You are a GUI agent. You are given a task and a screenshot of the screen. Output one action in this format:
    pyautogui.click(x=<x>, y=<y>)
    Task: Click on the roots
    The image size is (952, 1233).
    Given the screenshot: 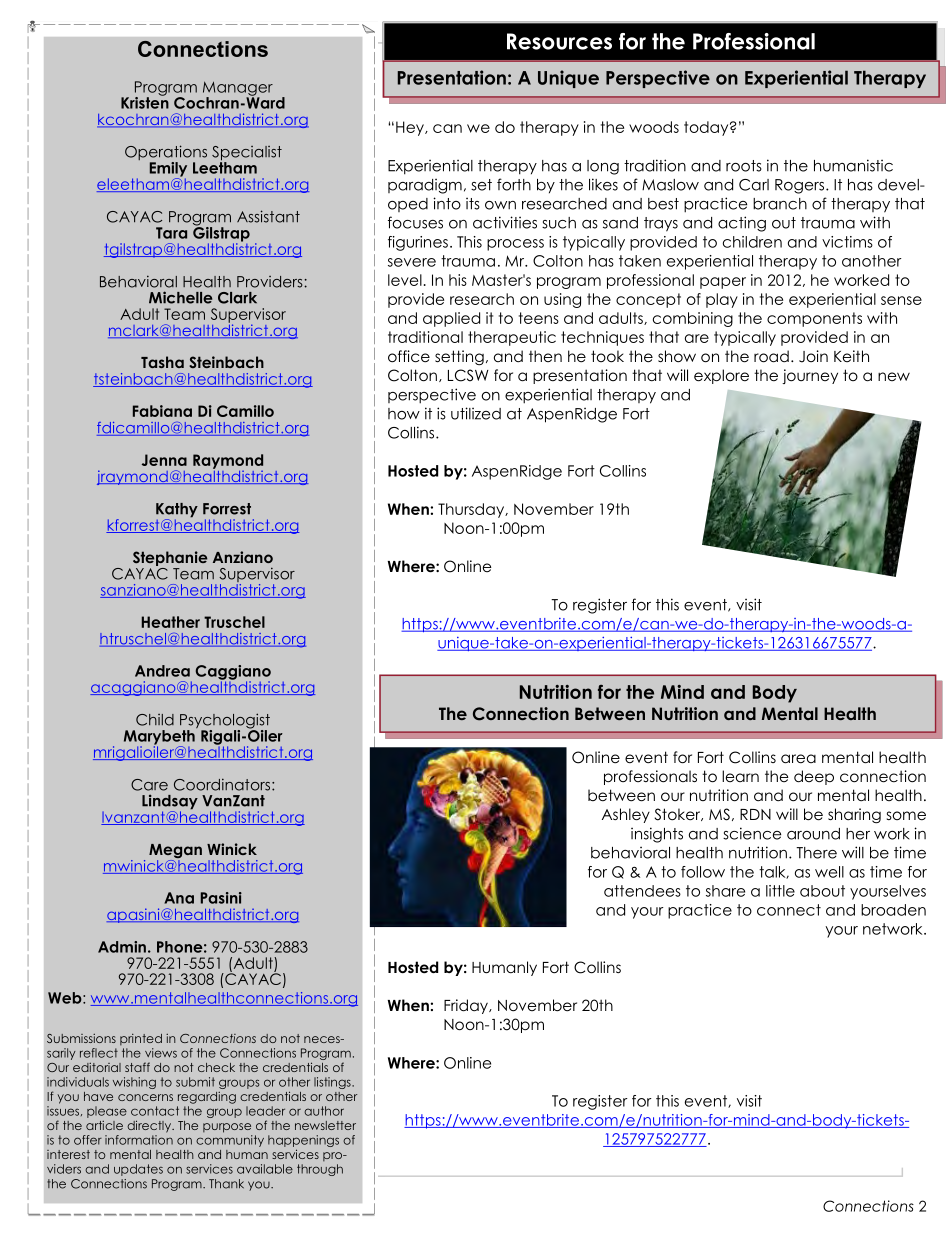 What is the action you would take?
    pyautogui.click(x=744, y=166)
